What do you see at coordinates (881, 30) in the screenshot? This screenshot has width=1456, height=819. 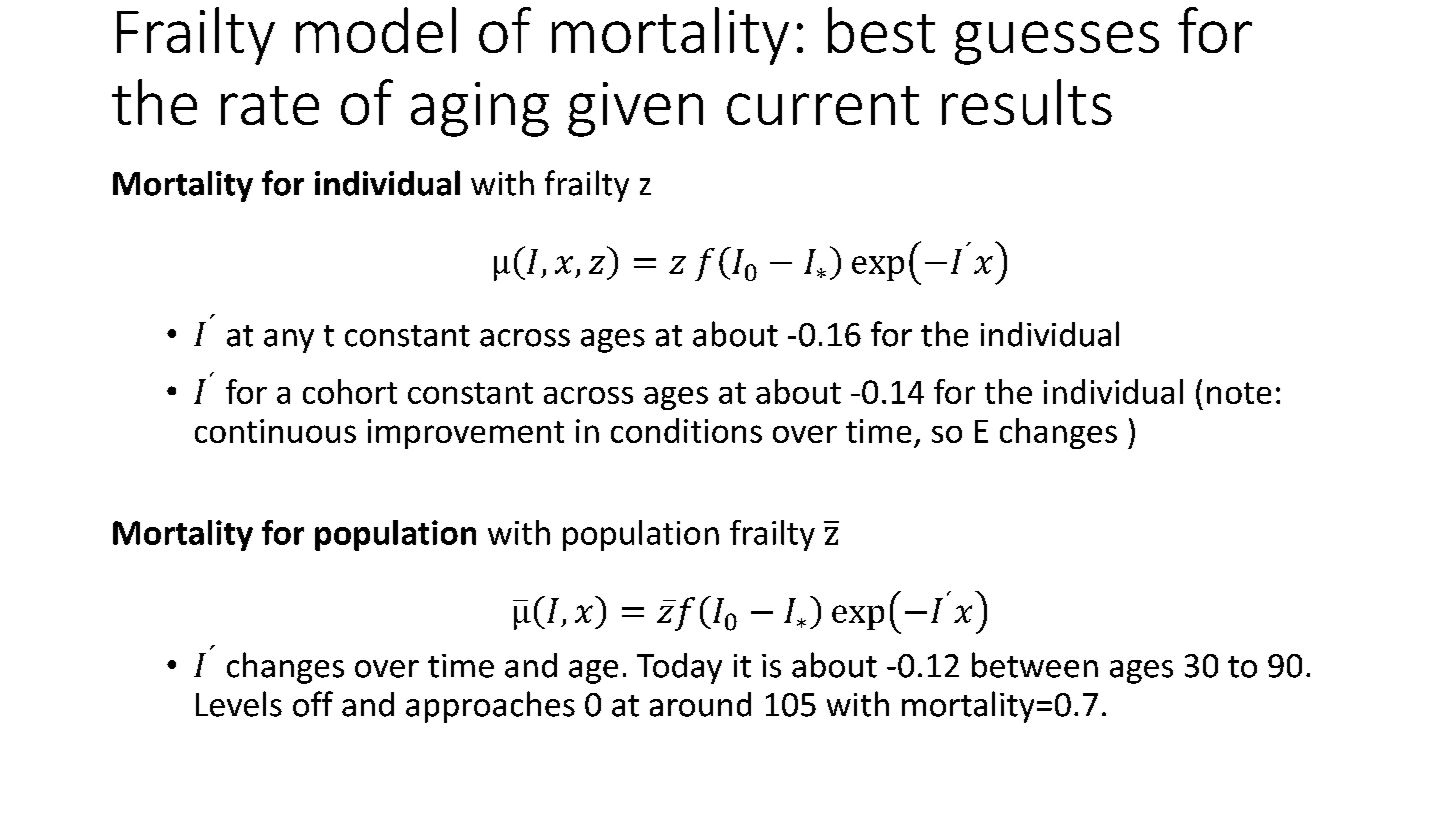 I see `best` at bounding box center [881, 30].
